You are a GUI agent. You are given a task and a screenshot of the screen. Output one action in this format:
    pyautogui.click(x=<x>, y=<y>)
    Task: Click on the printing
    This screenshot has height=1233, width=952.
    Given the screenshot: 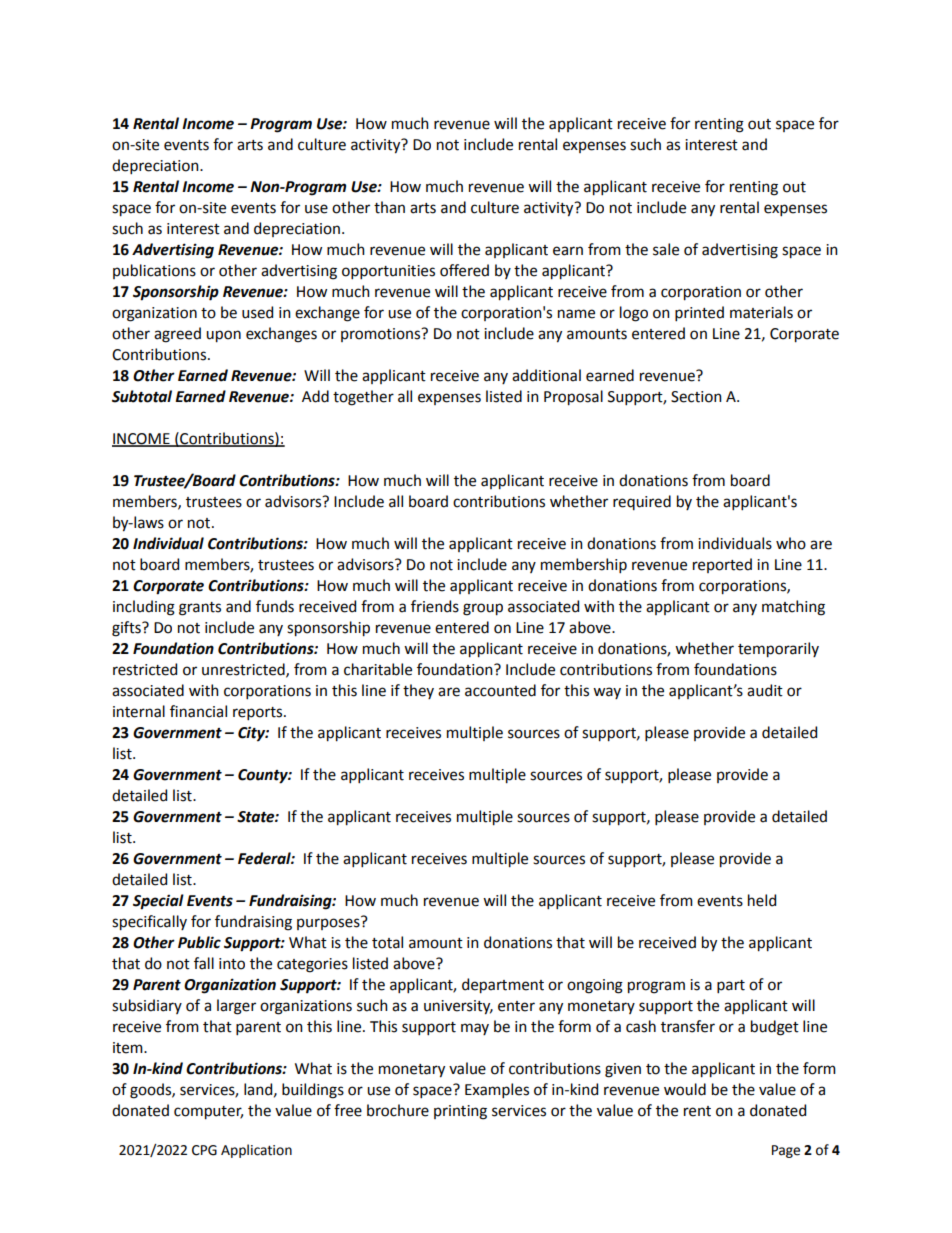 What is the action you would take?
    pyautogui.click(x=460, y=1112)
